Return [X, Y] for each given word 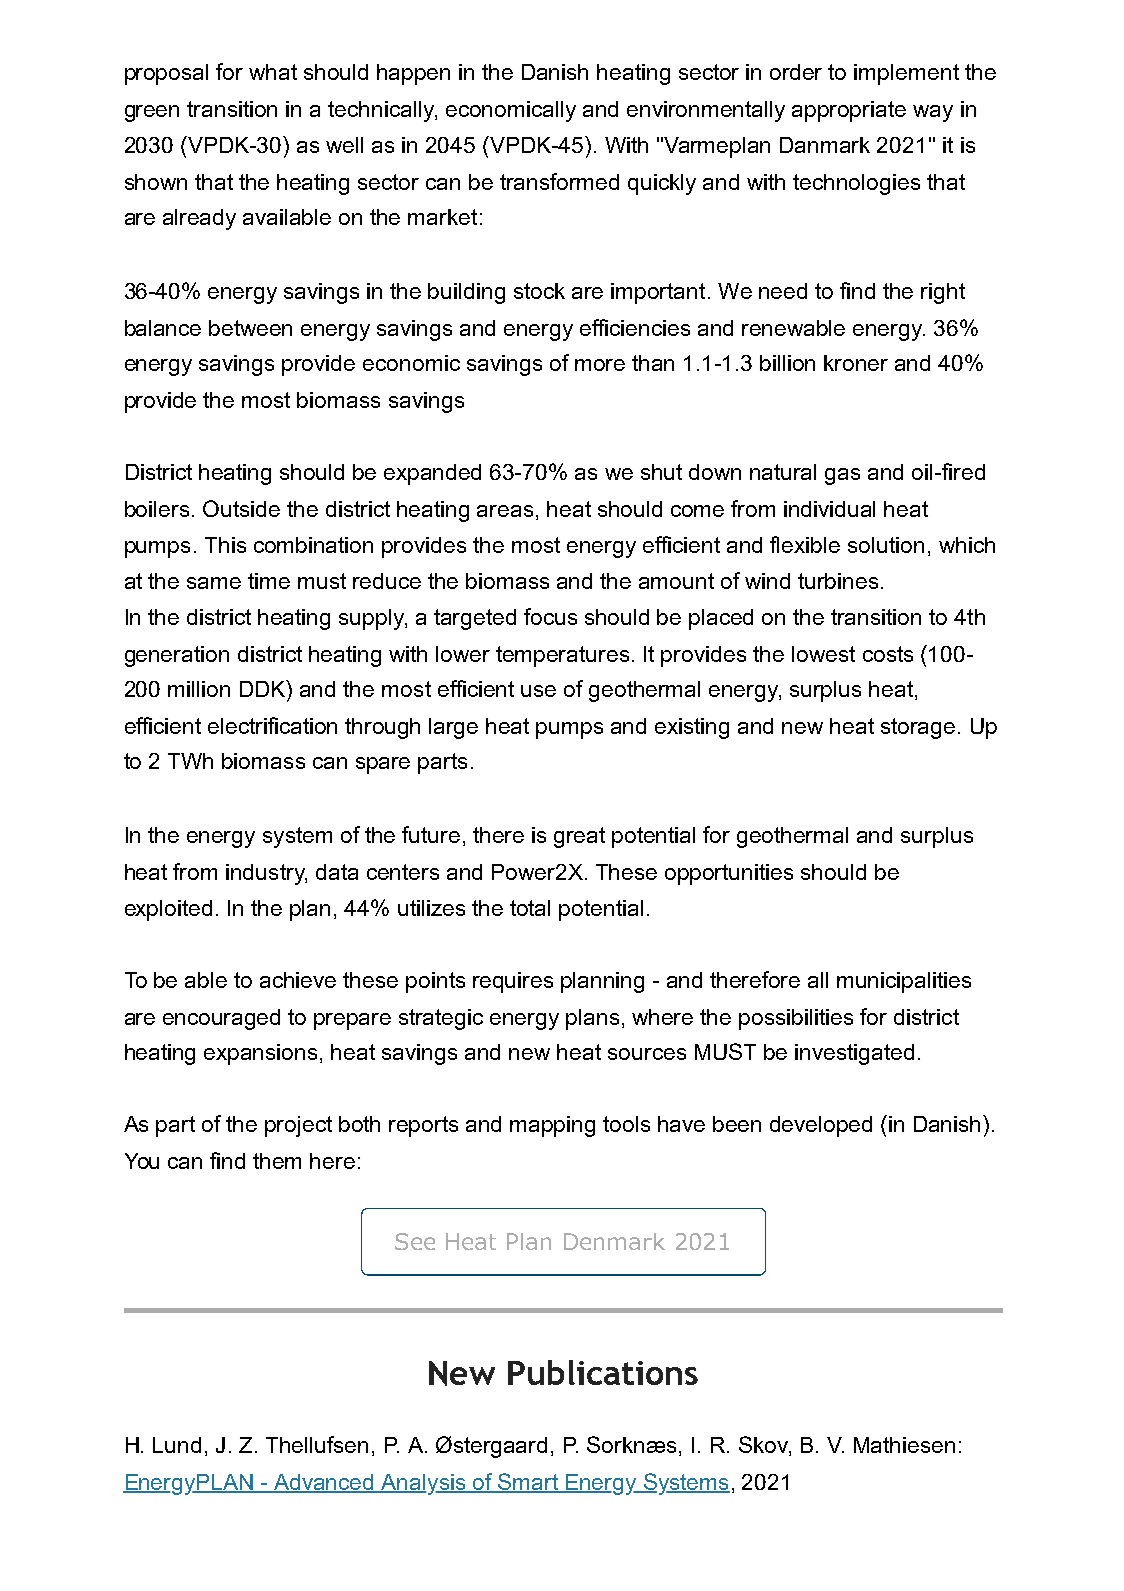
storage [918, 728]
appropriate [849, 111]
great [579, 837]
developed [821, 1126]
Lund [177, 1445]
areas [505, 511]
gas [842, 476]
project [298, 1126]
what [273, 72]
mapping [552, 1126]
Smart [528, 1482]
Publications [603, 1372]
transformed [559, 181]
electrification [272, 725]
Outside [241, 508]
